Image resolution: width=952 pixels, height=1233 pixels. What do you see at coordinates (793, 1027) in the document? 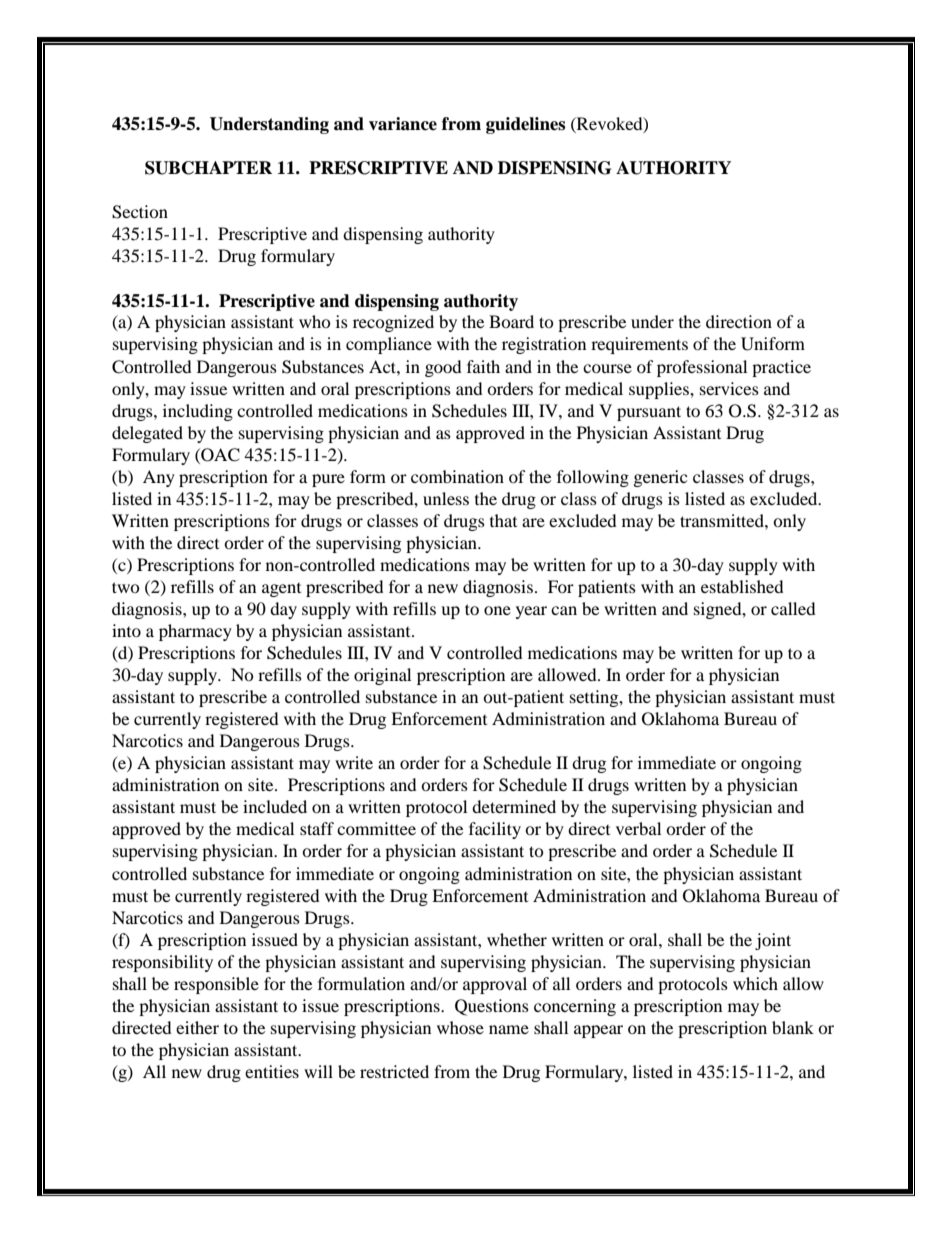
I see `blank` at bounding box center [793, 1027].
